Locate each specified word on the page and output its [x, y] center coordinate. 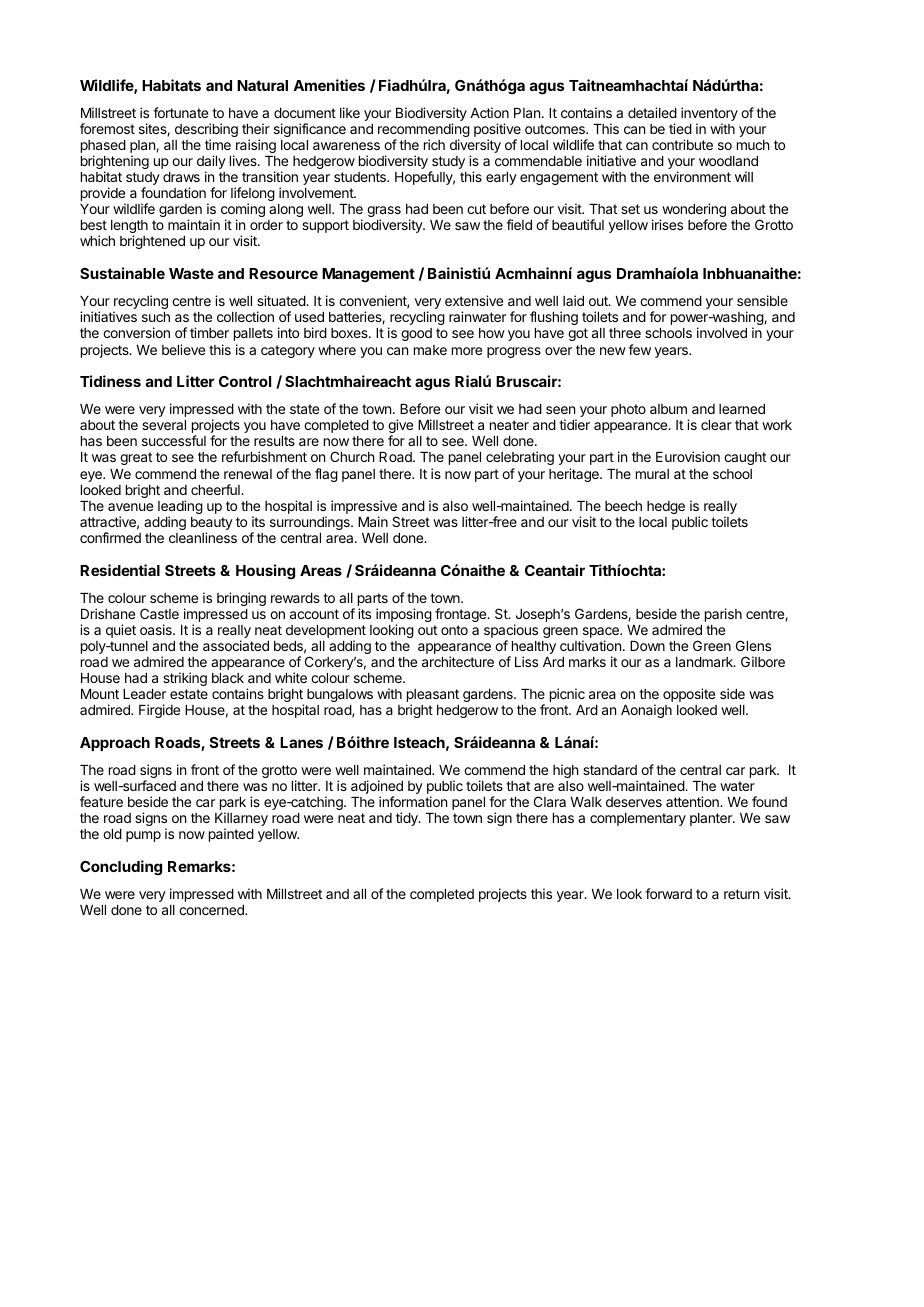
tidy [408, 819]
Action [489, 112]
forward [668, 893]
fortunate [180, 112]
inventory [709, 115]
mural [652, 474]
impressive [364, 508]
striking [185, 679]
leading [180, 508]
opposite [689, 695]
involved [722, 332]
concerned [212, 910]
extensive [474, 300]
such [156, 317]
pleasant [433, 697]
